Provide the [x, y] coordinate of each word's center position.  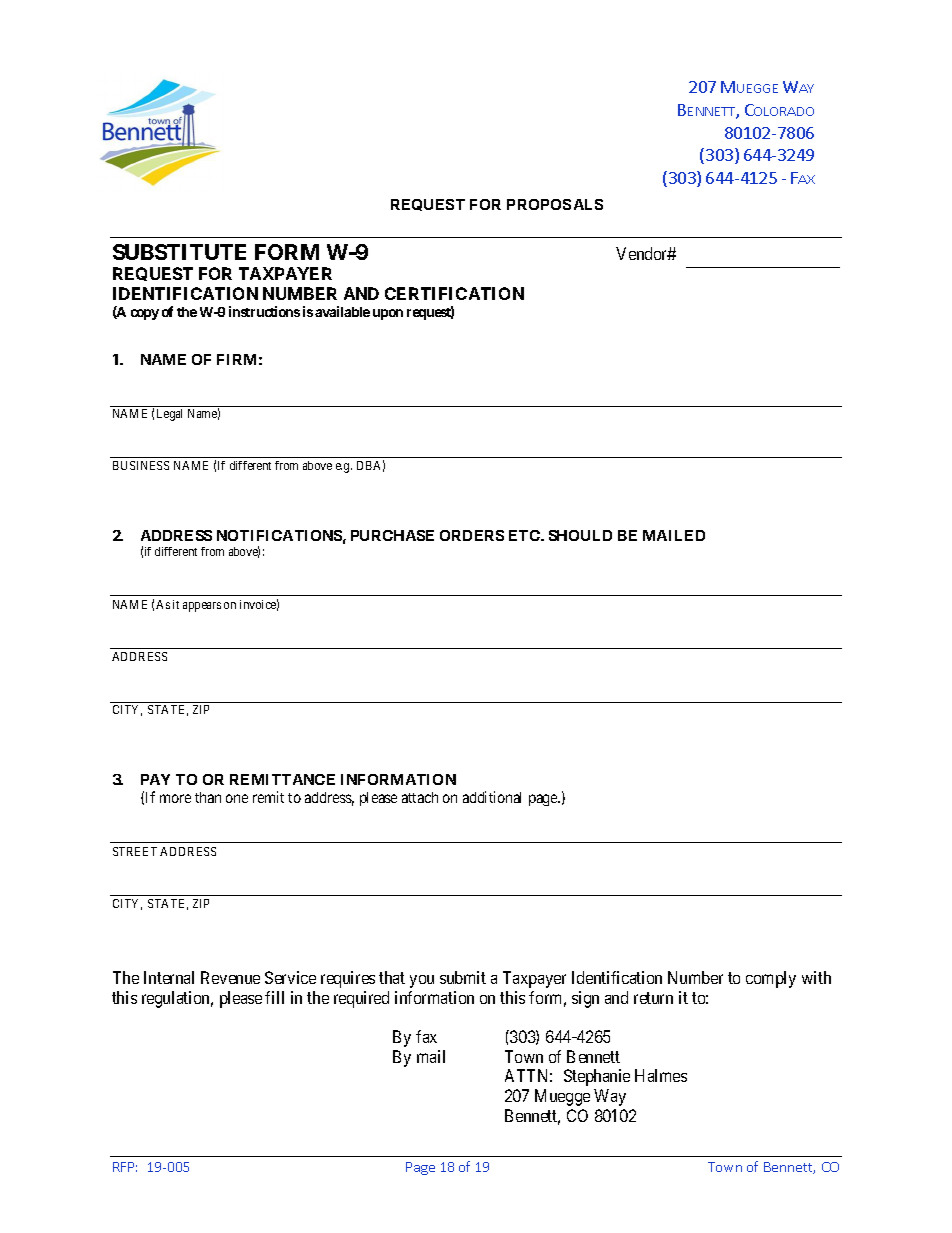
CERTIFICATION [454, 293]
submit [463, 977]
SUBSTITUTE [179, 252]
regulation [177, 999]
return [653, 998]
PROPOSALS [555, 204]
